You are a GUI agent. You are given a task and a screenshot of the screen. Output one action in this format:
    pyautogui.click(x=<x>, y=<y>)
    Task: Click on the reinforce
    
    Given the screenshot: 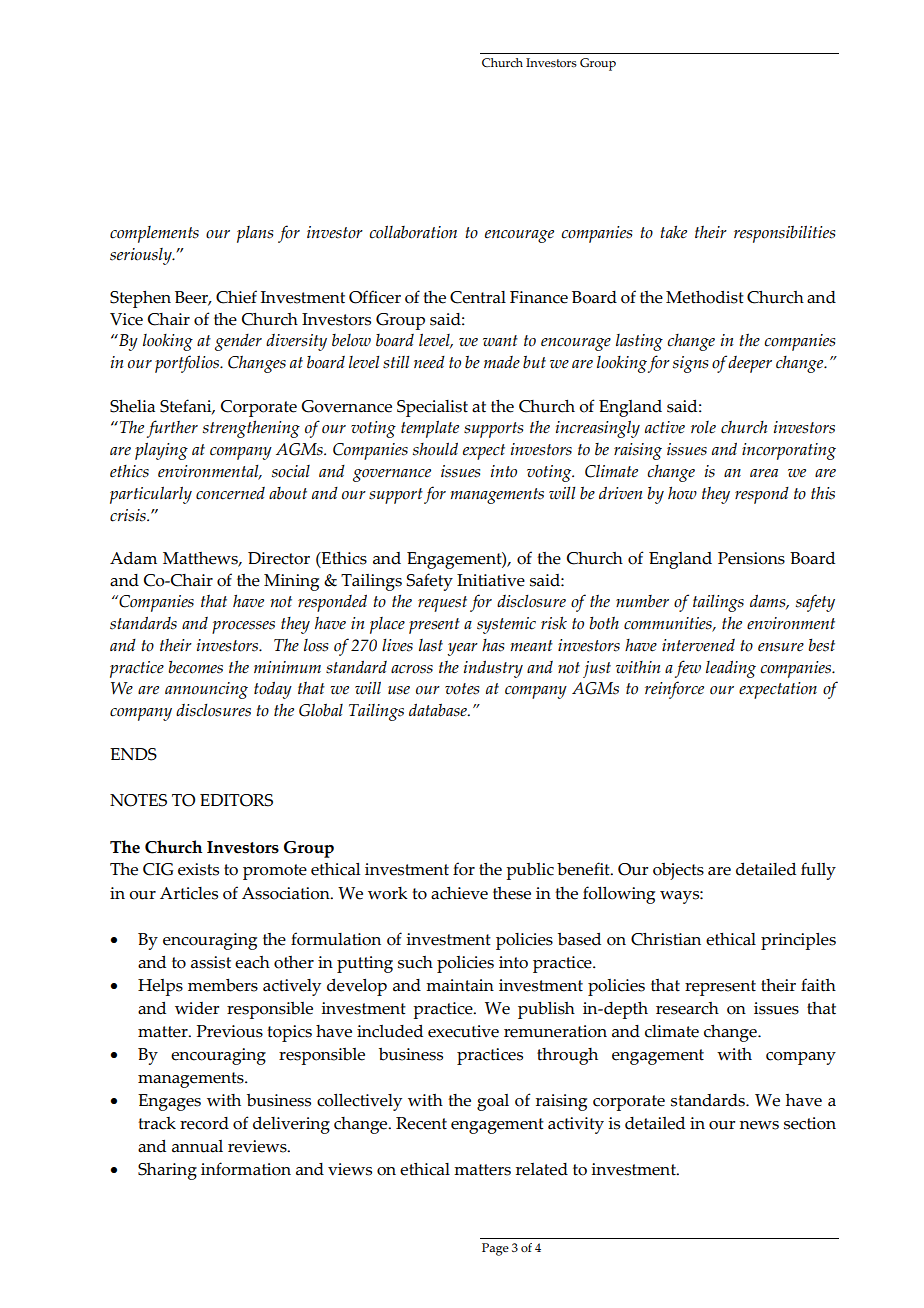 What is the action you would take?
    pyautogui.click(x=674, y=690)
